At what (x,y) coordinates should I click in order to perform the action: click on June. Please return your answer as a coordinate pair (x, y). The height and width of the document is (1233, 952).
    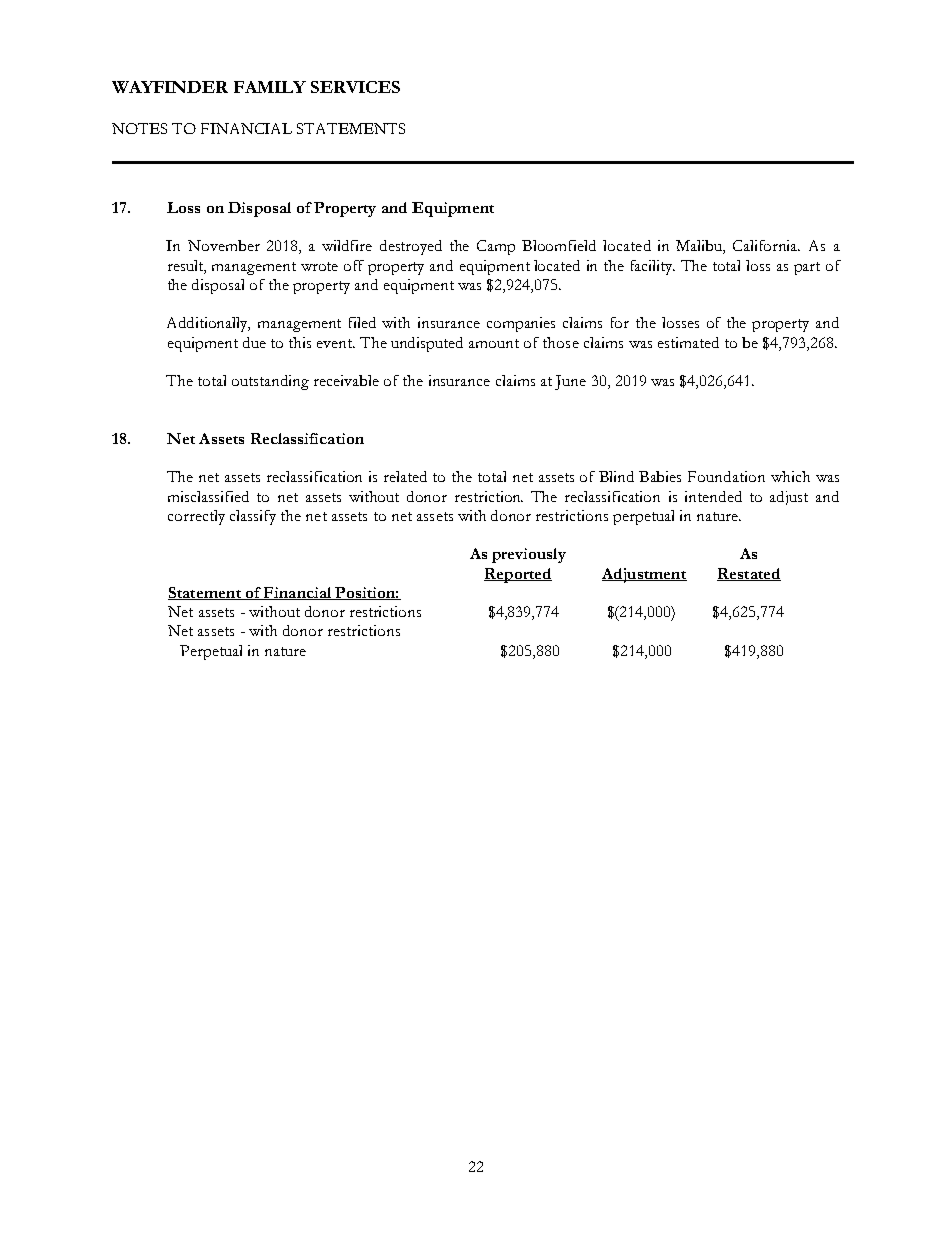
    Looking at the image, I should click on (570, 382).
